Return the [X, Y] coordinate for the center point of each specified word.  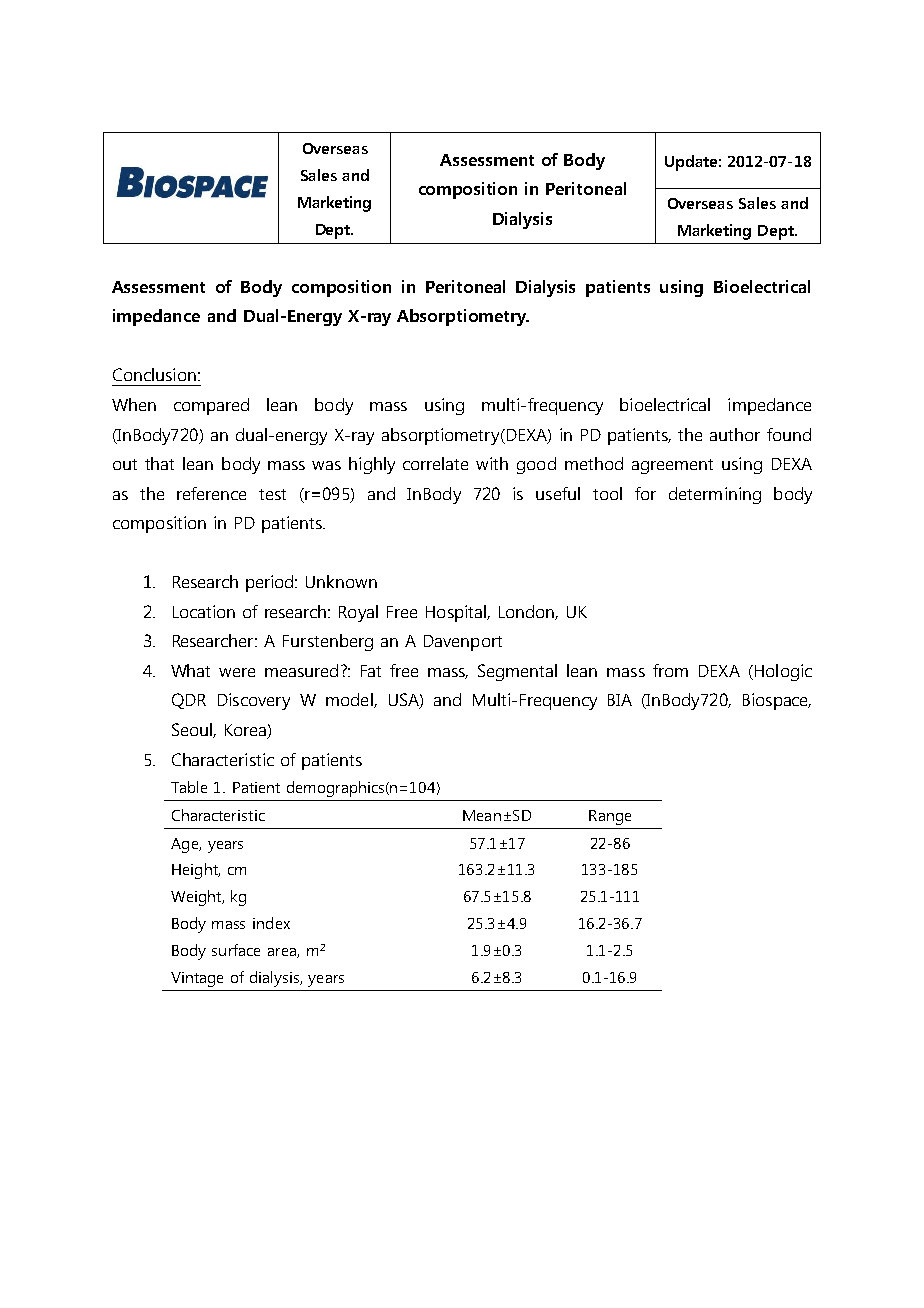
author [735, 434]
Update [691, 163]
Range [610, 817]
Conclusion [154, 374]
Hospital [457, 613]
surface [236, 950]
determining [715, 495]
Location [204, 611]
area [283, 953]
